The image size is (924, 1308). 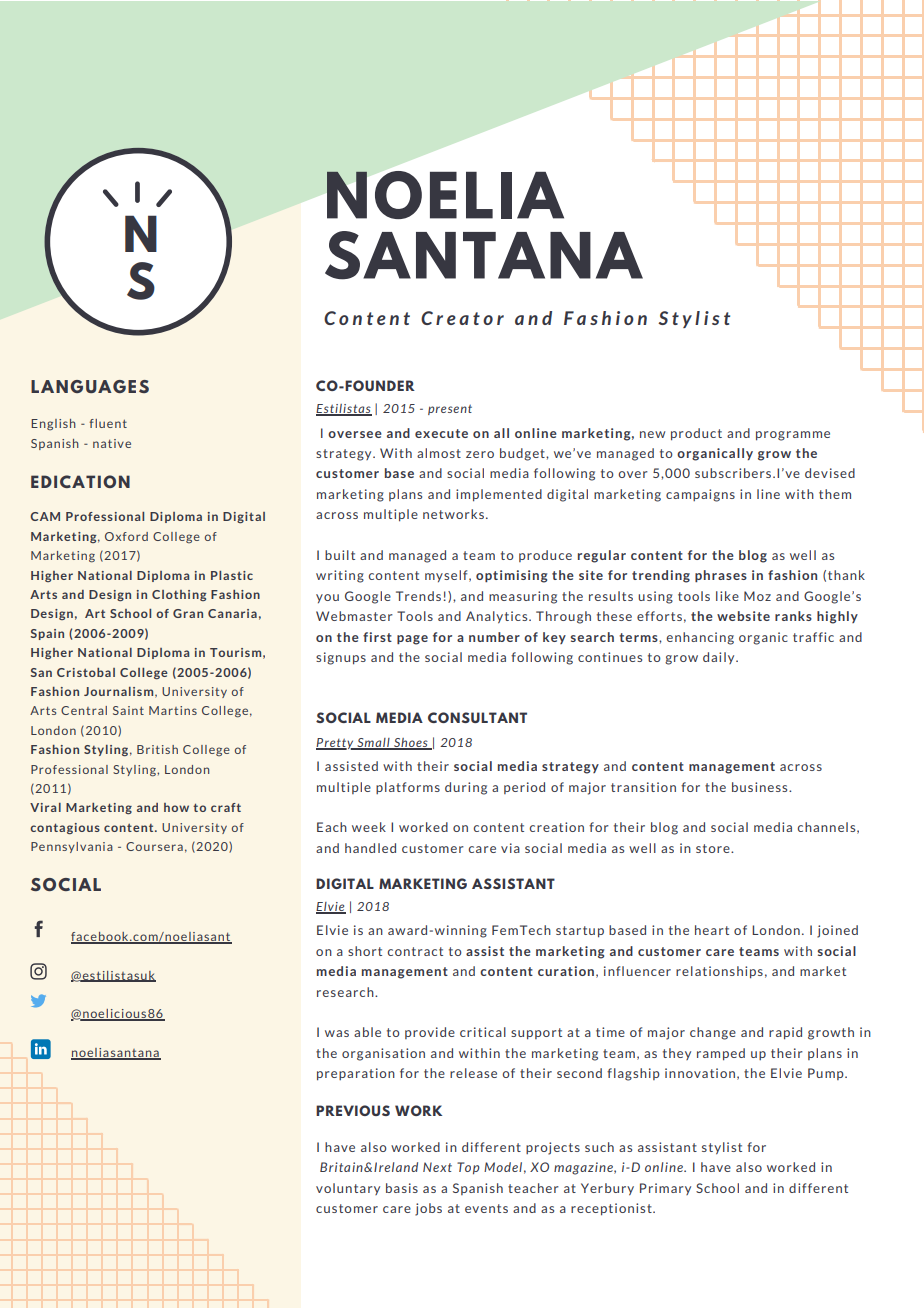 I want to click on Journalism, so click(x=120, y=692).
